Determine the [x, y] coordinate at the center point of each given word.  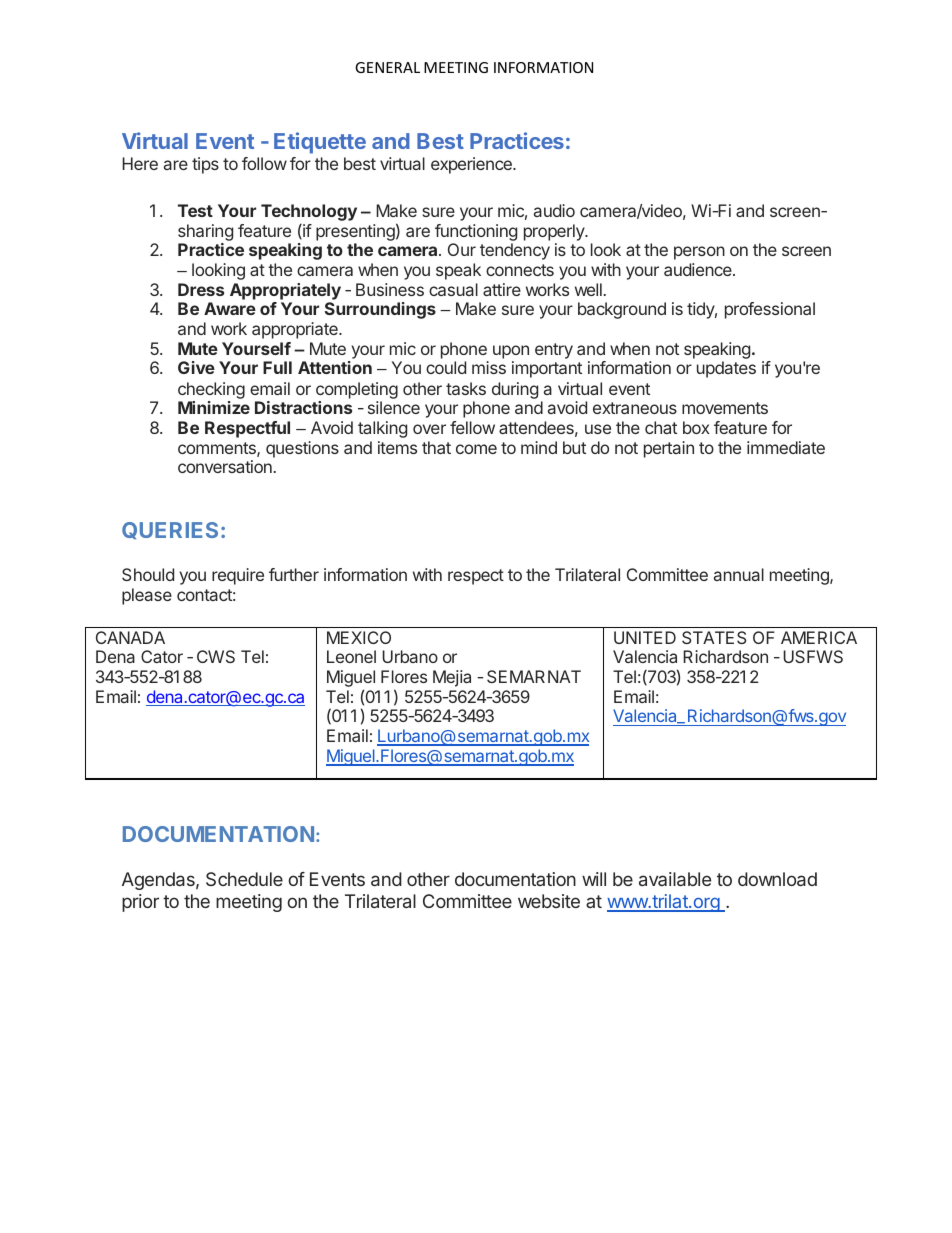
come [476, 449]
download [777, 879]
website [549, 901]
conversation [225, 466]
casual [453, 289]
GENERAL [387, 67]
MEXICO [359, 637]
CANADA [130, 637]
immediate [786, 447]
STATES [714, 637]
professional [770, 310]
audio [554, 210]
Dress [201, 289]
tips [205, 165]
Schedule [244, 879]
